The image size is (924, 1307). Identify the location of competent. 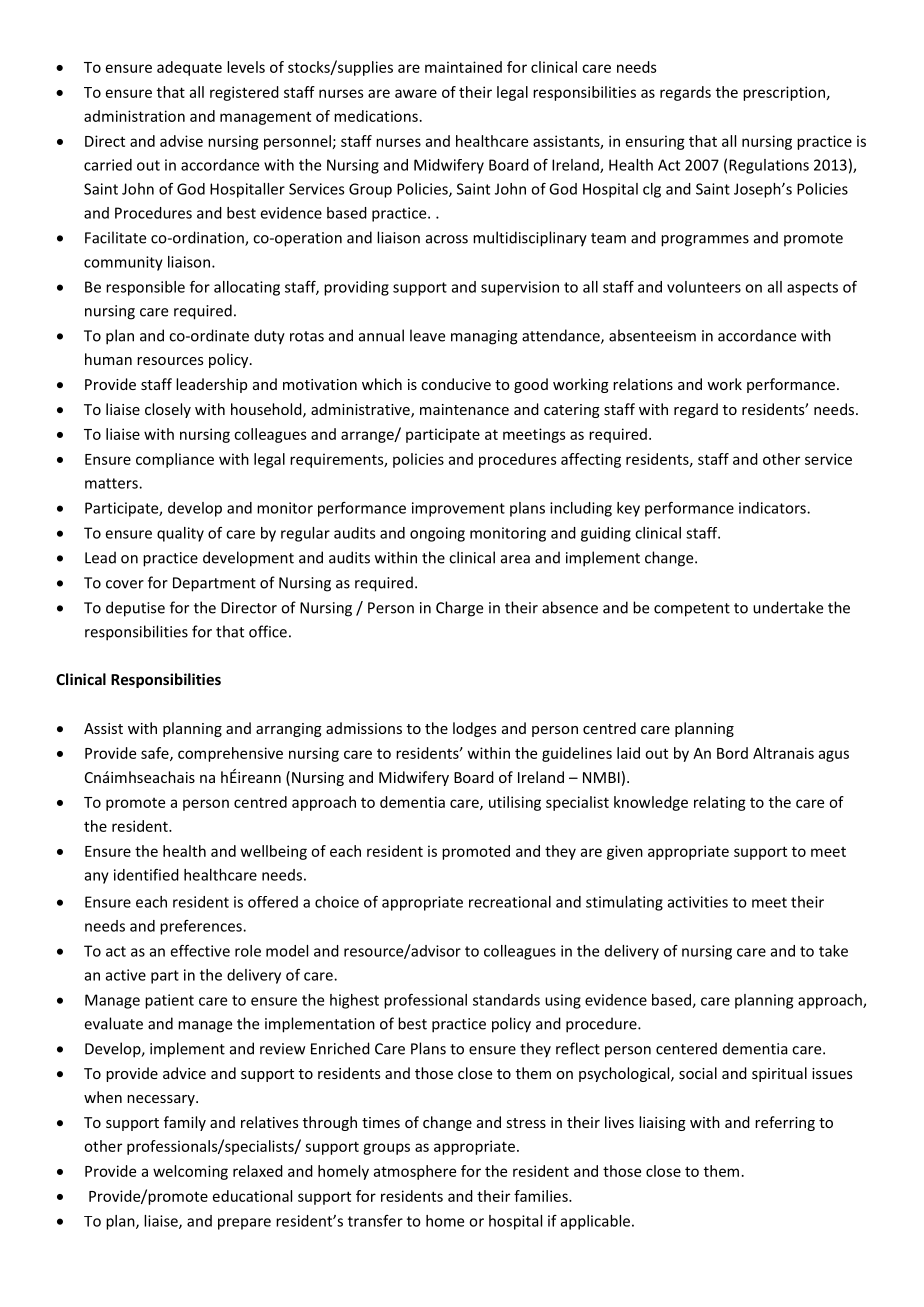
(692, 610).
